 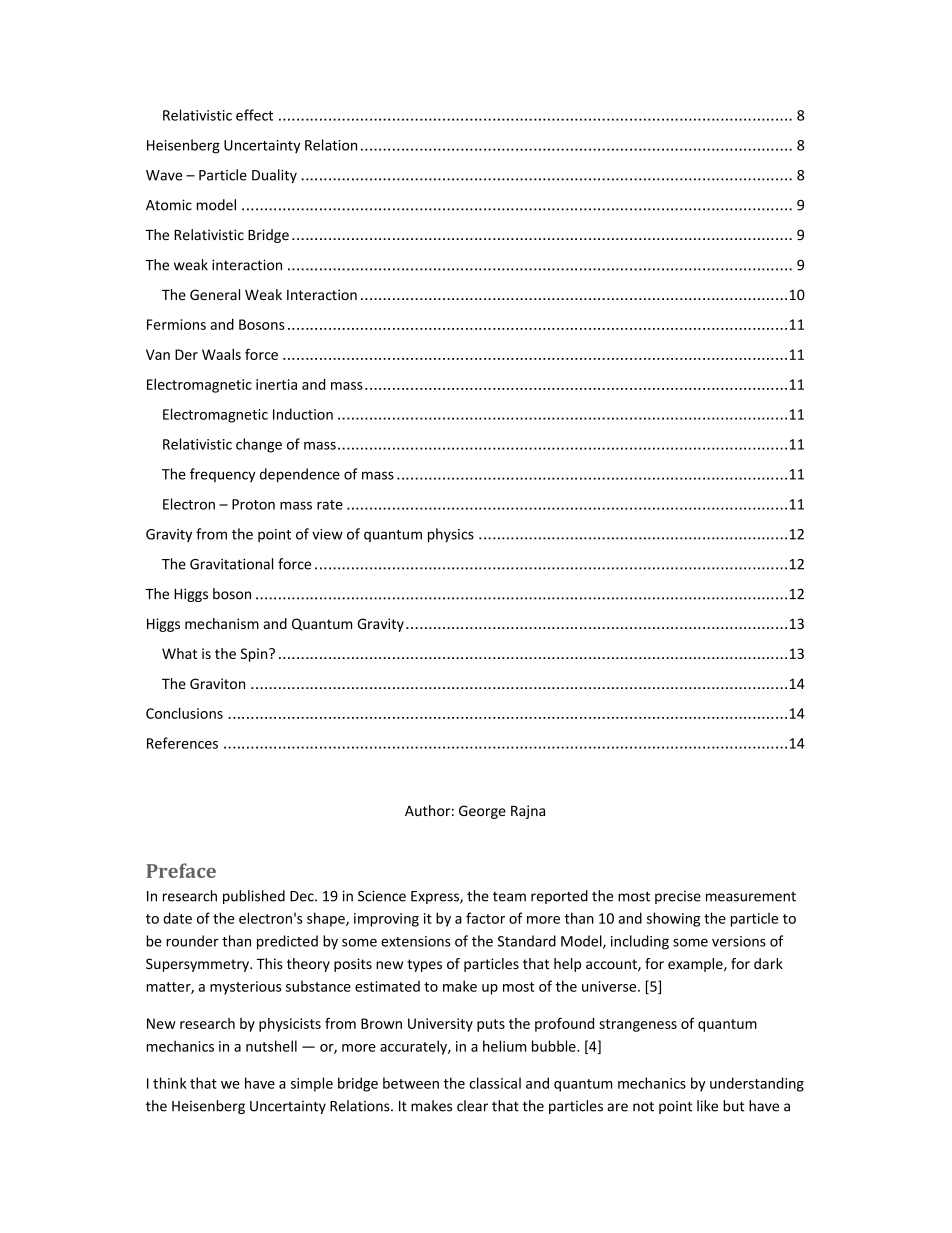 What do you see at coordinates (181, 870) in the screenshot?
I see `Preface` at bounding box center [181, 870].
